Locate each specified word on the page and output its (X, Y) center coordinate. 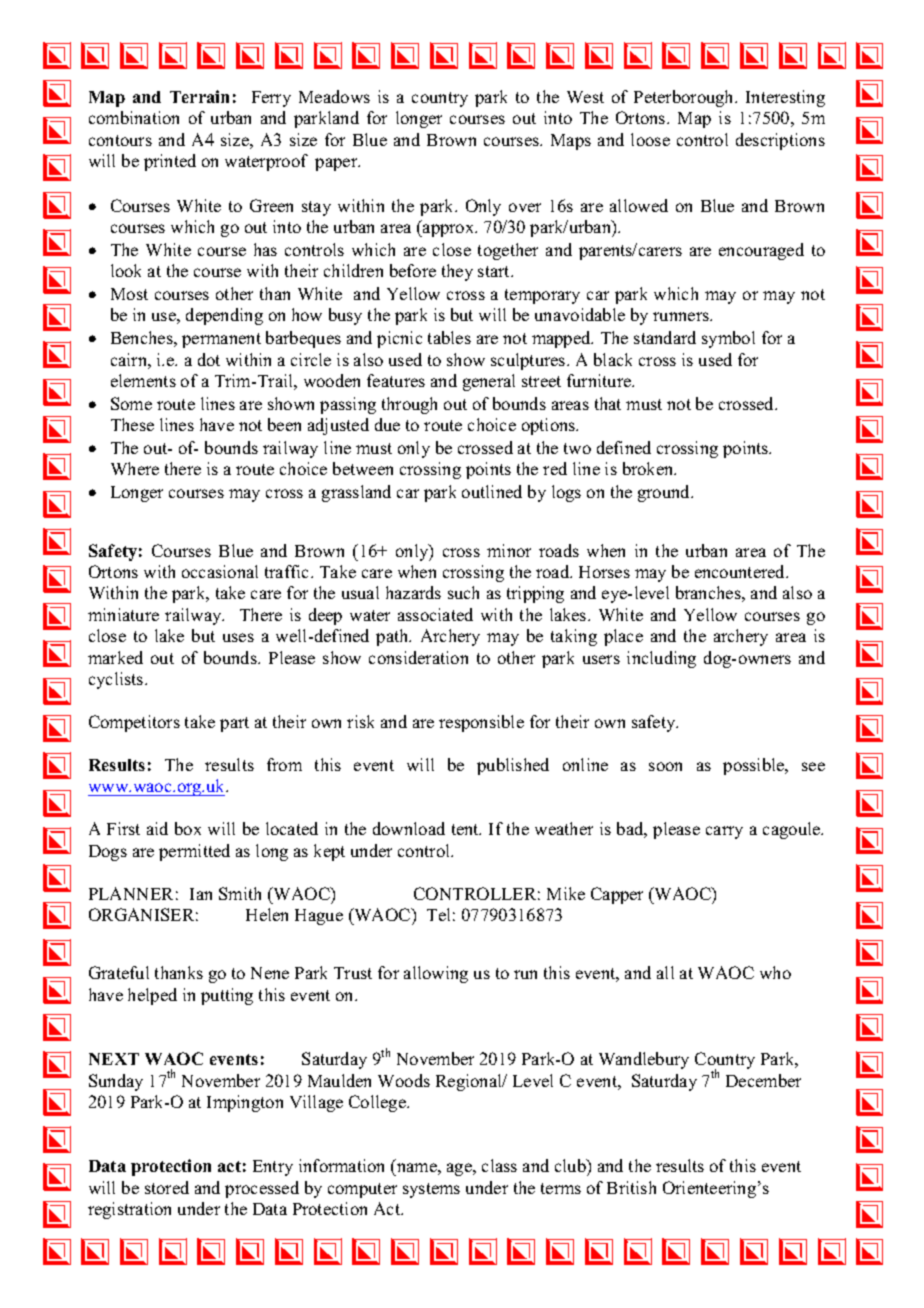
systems (431, 1190)
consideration (418, 657)
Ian (201, 894)
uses (238, 637)
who (775, 972)
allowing (436, 974)
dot (209, 359)
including (661, 659)
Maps (571, 142)
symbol (728, 339)
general (489, 382)
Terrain (199, 96)
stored (167, 1187)
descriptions (780, 141)
